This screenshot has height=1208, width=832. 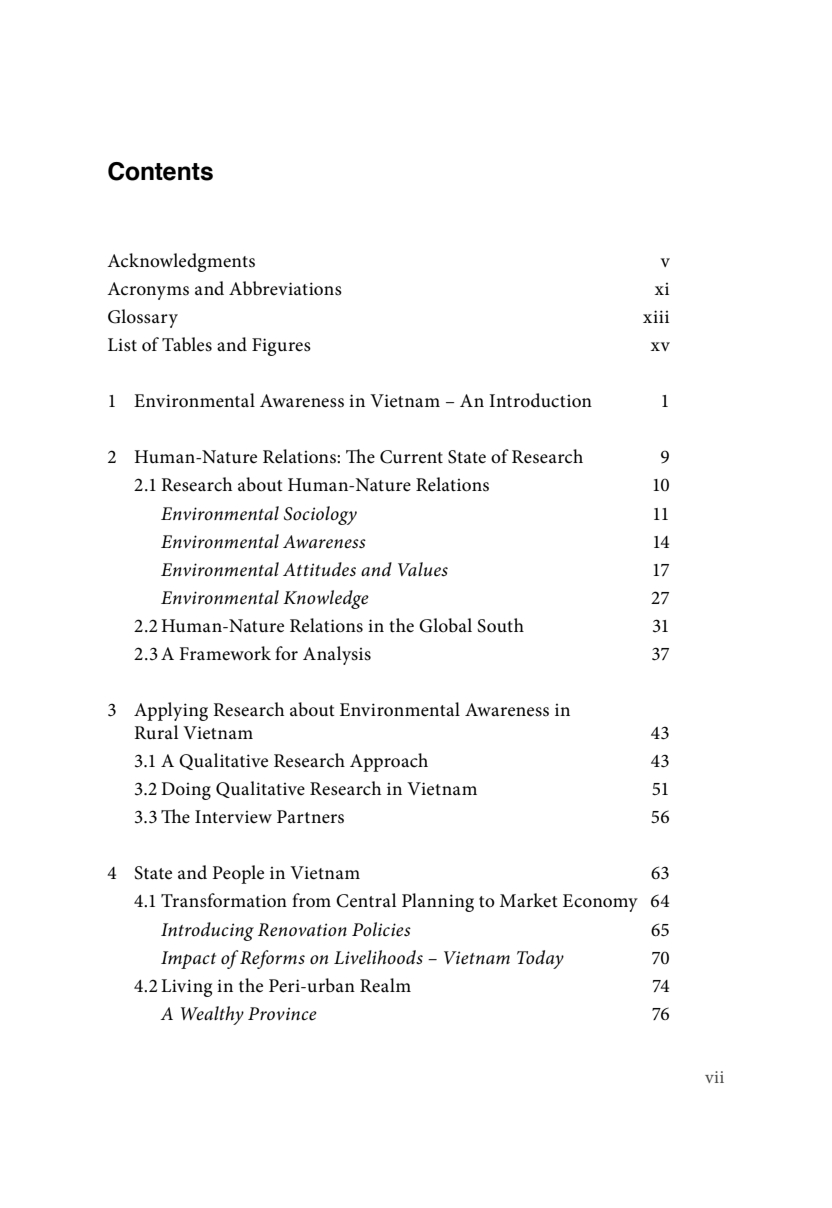 What do you see at coordinates (656, 316) in the screenshot?
I see `xiii` at bounding box center [656, 316].
